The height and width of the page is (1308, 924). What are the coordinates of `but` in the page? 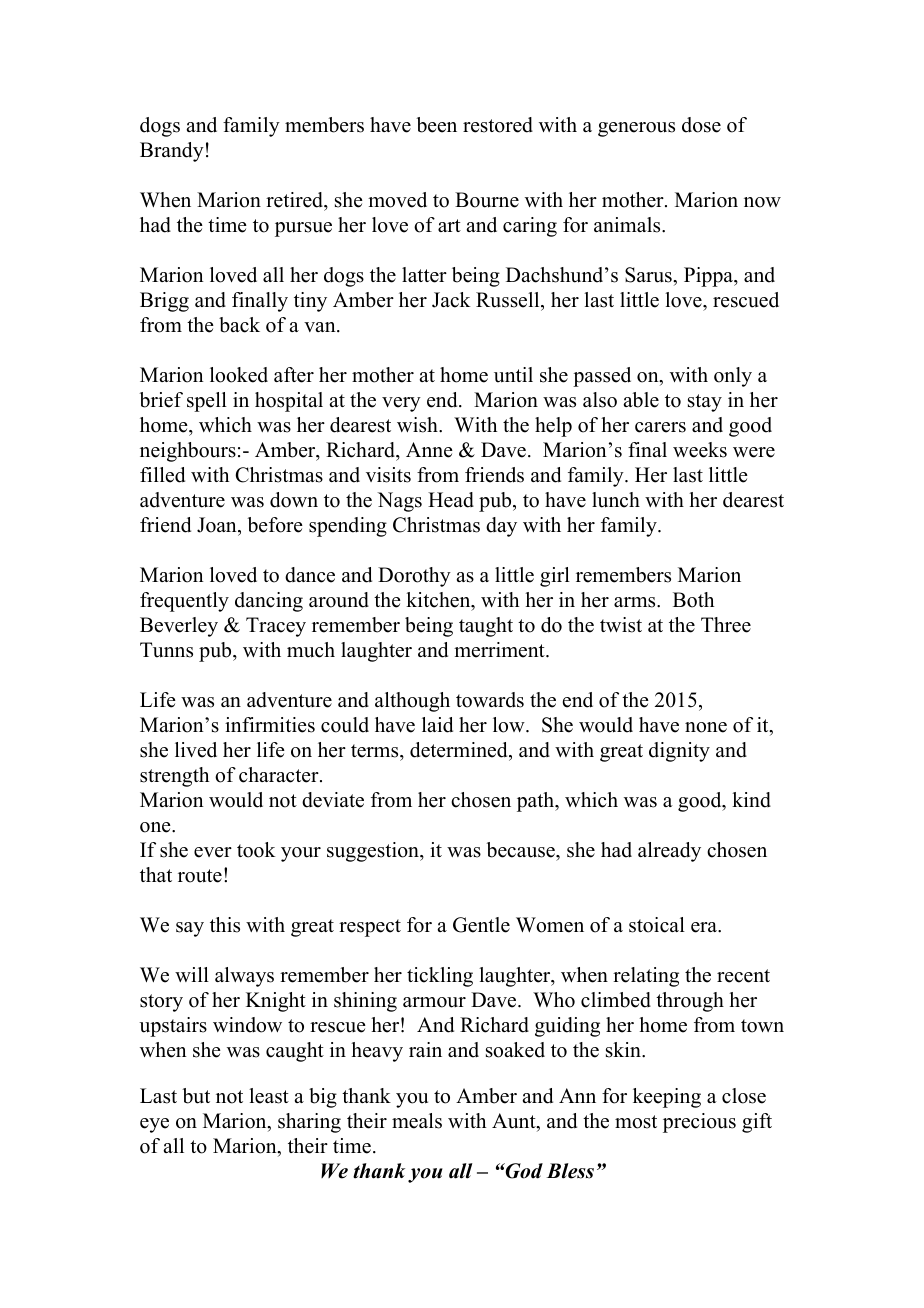 It's located at (196, 1096).
